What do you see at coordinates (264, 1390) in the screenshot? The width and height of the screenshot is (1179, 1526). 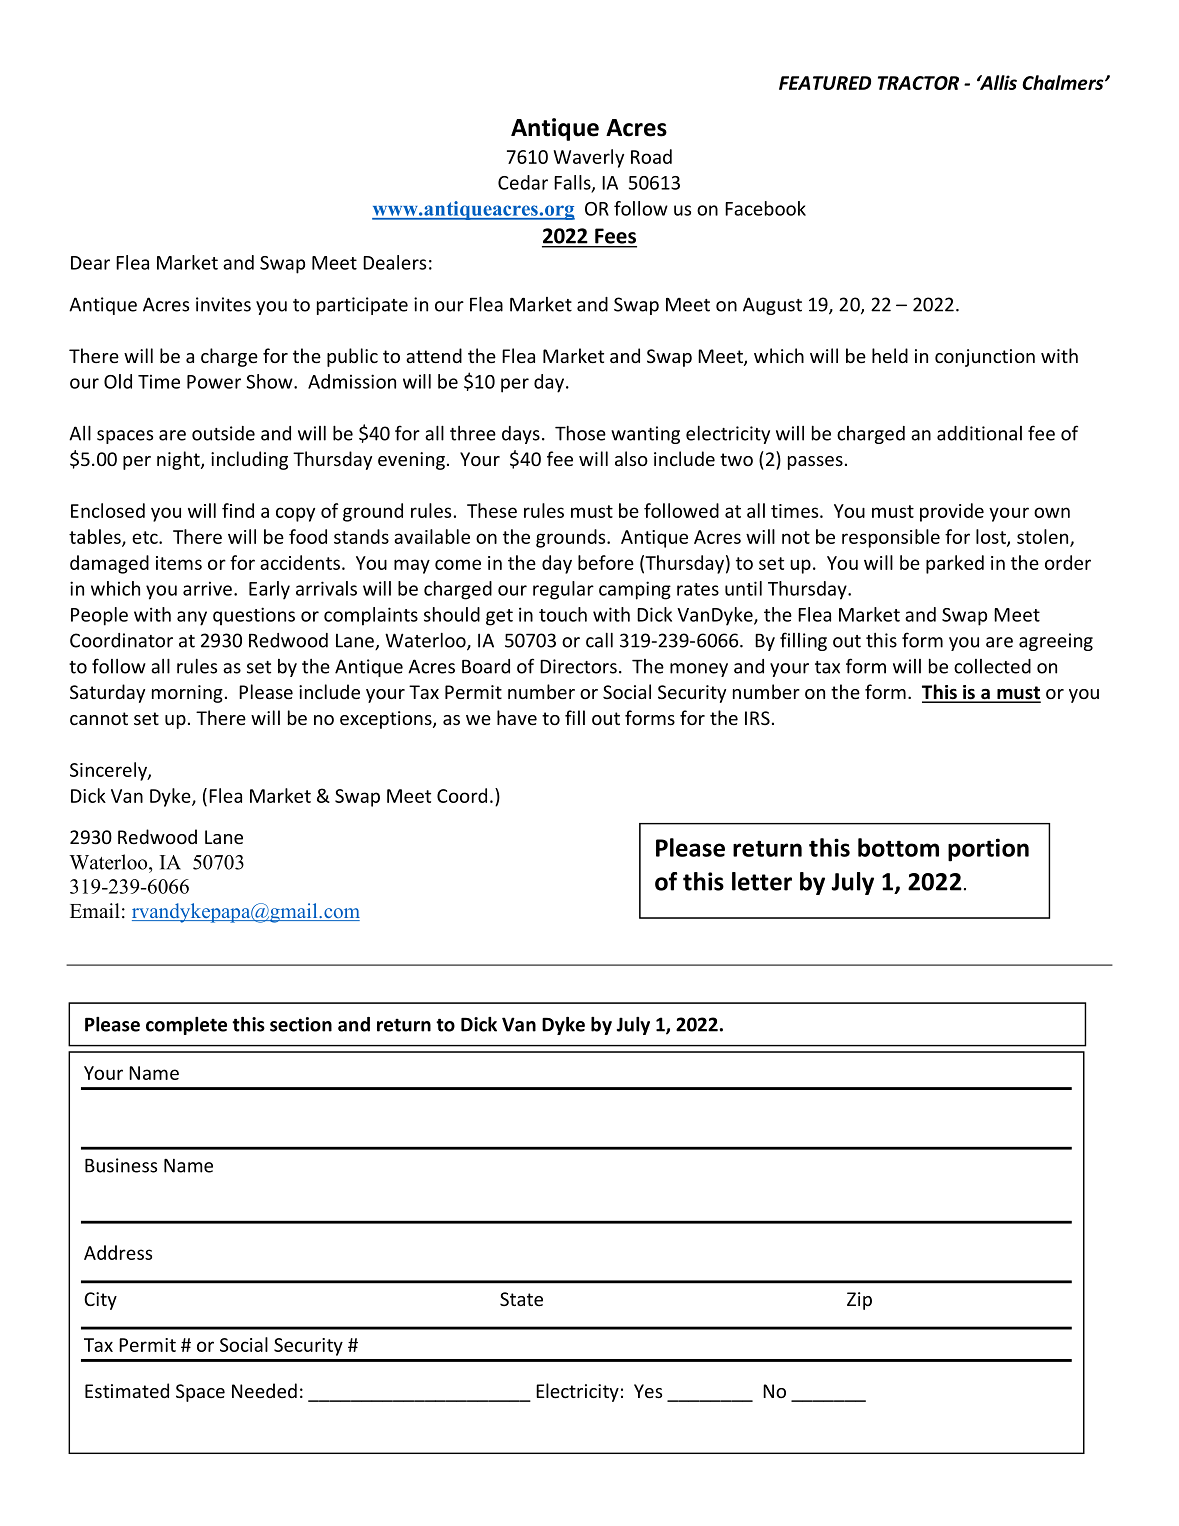 I see `Needed` at bounding box center [264, 1390].
